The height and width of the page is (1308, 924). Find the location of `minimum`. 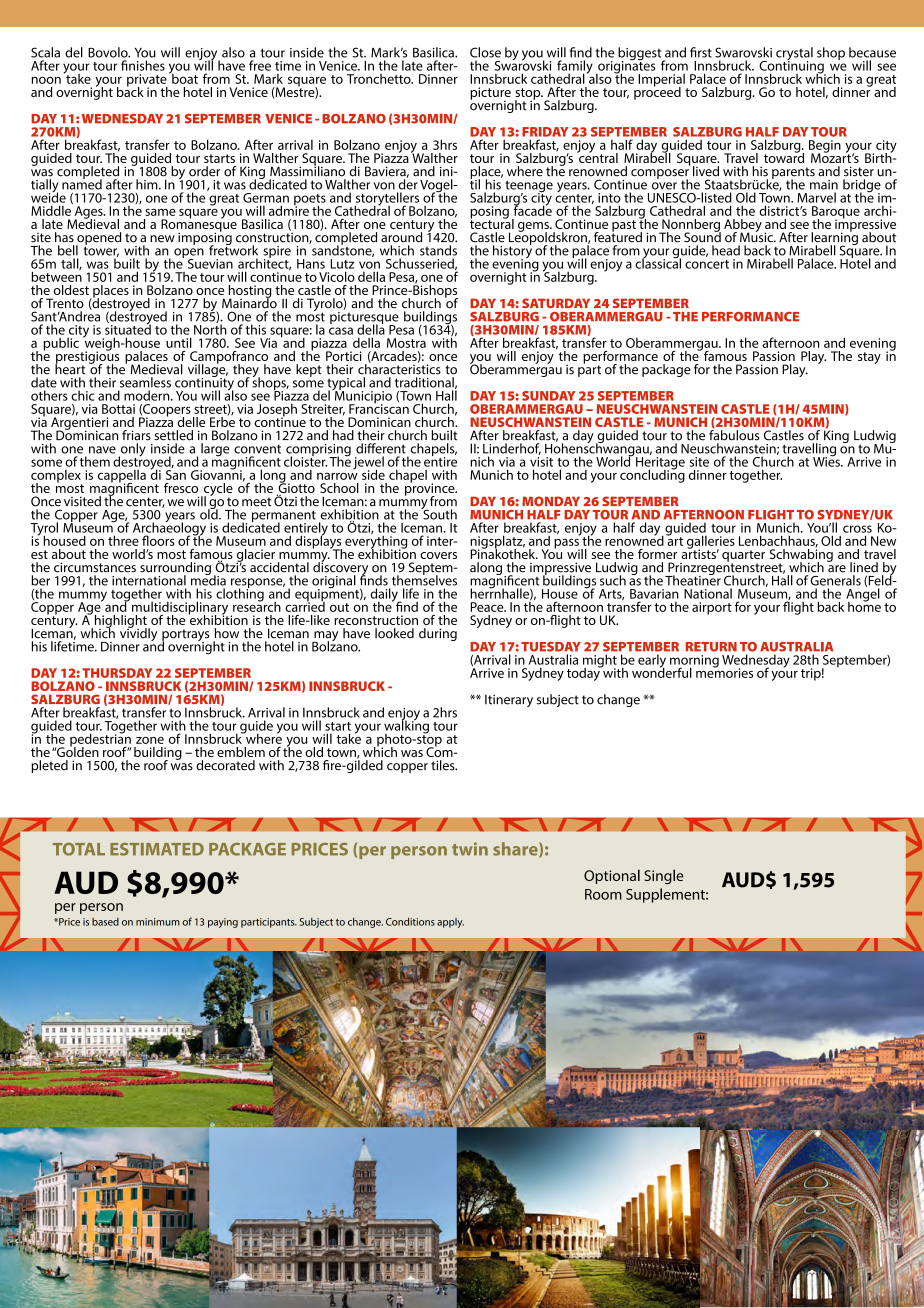

minimum is located at coordinates (158, 922).
